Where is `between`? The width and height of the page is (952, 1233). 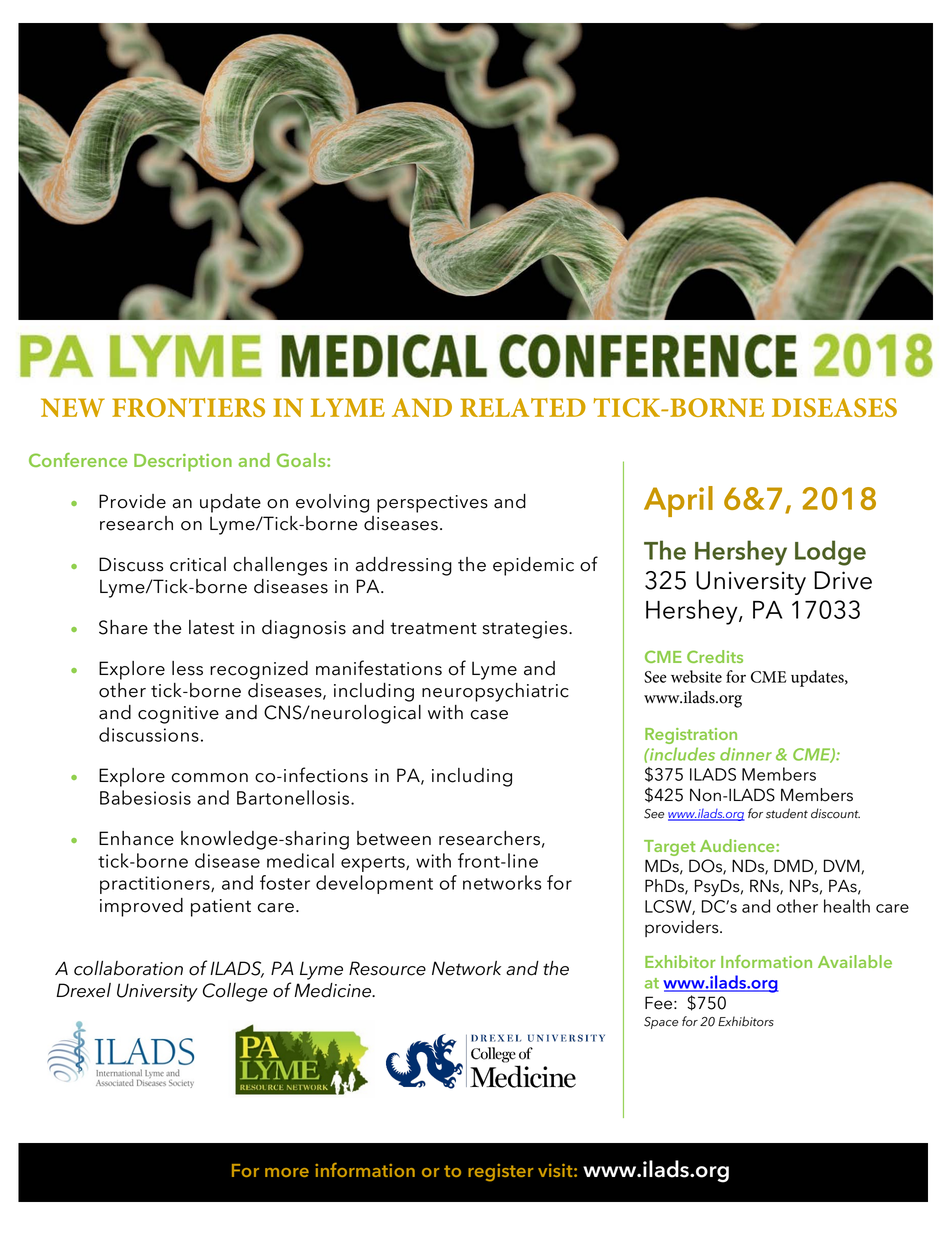
between is located at coordinates (394, 838).
